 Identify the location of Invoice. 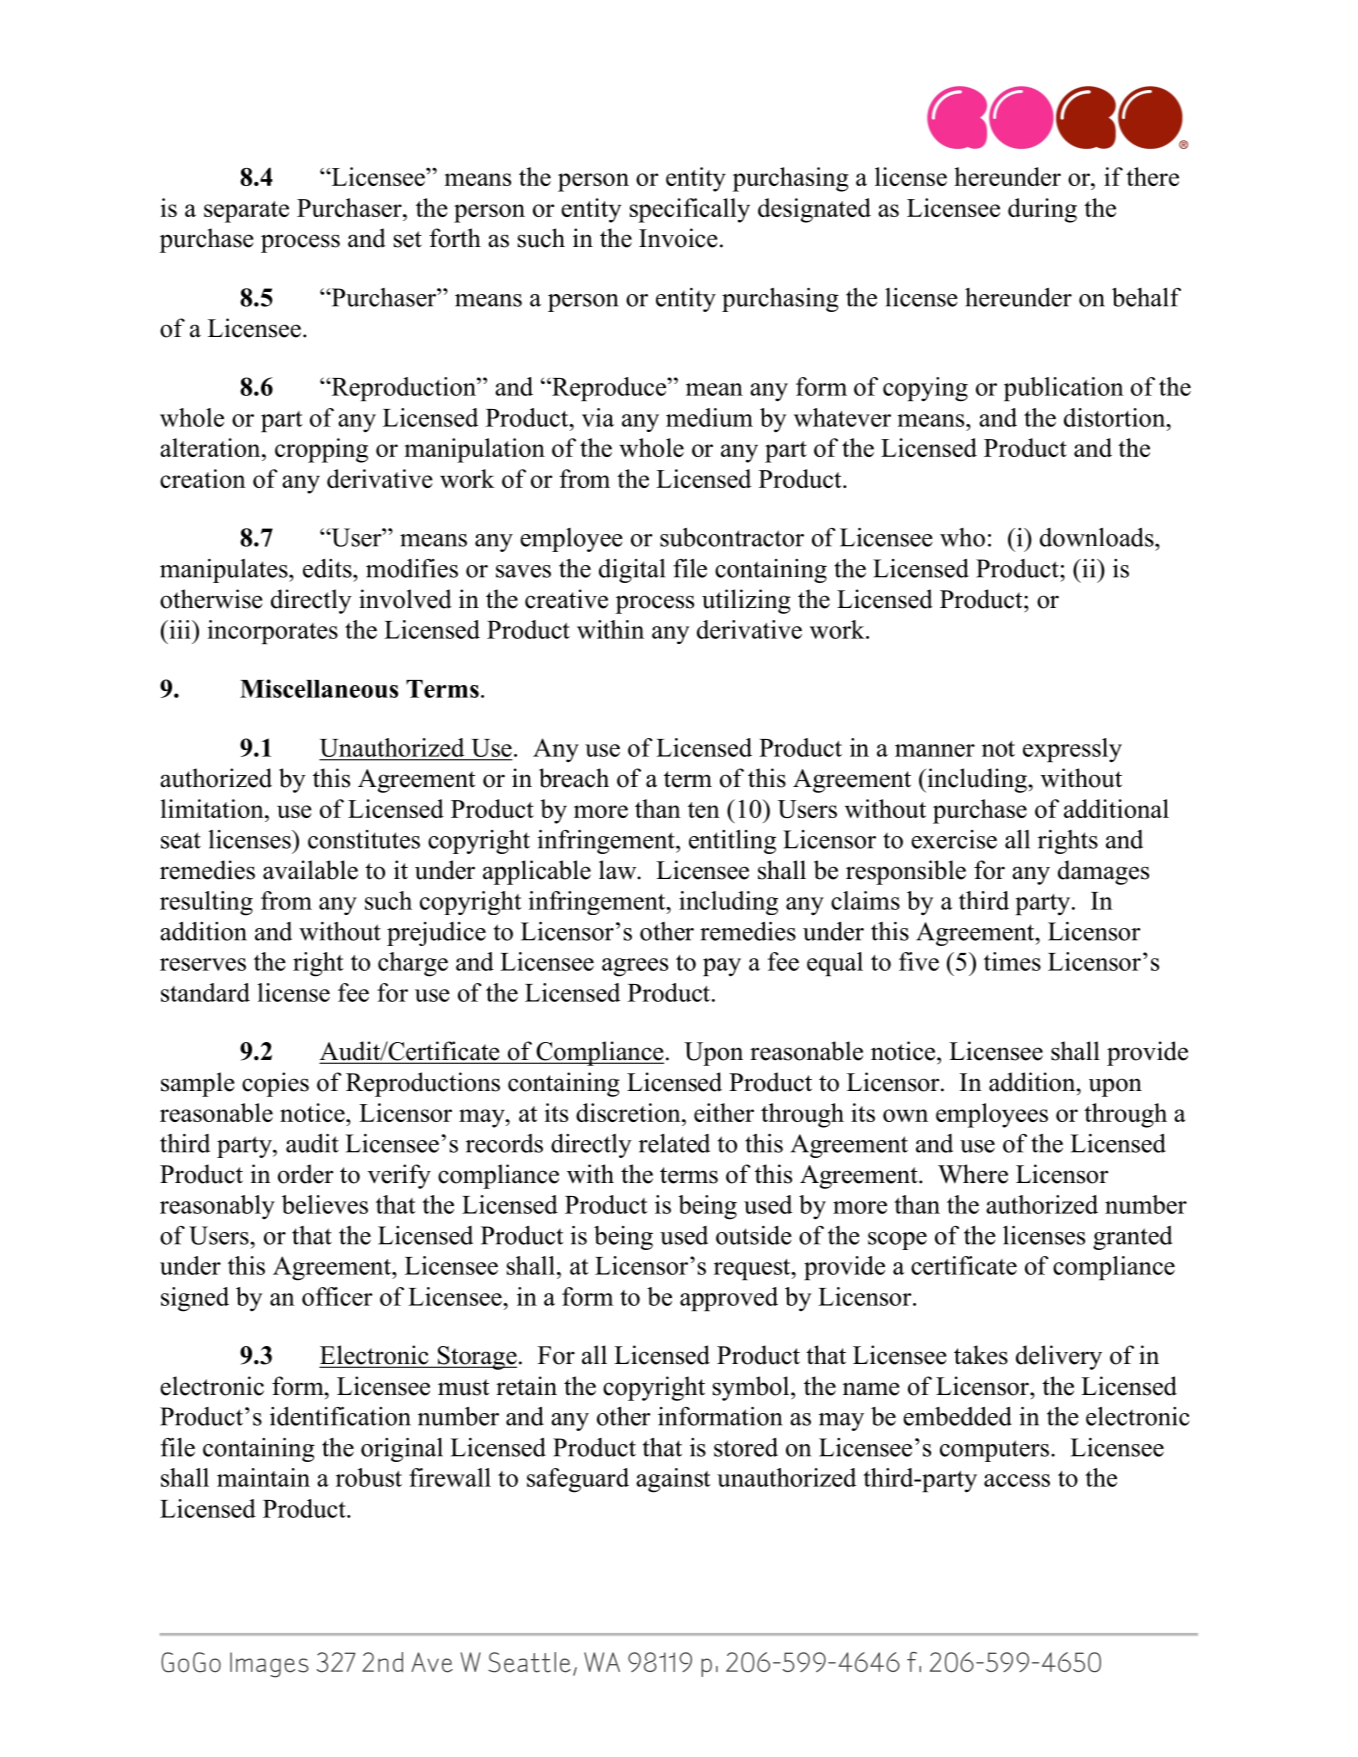
(678, 238).
